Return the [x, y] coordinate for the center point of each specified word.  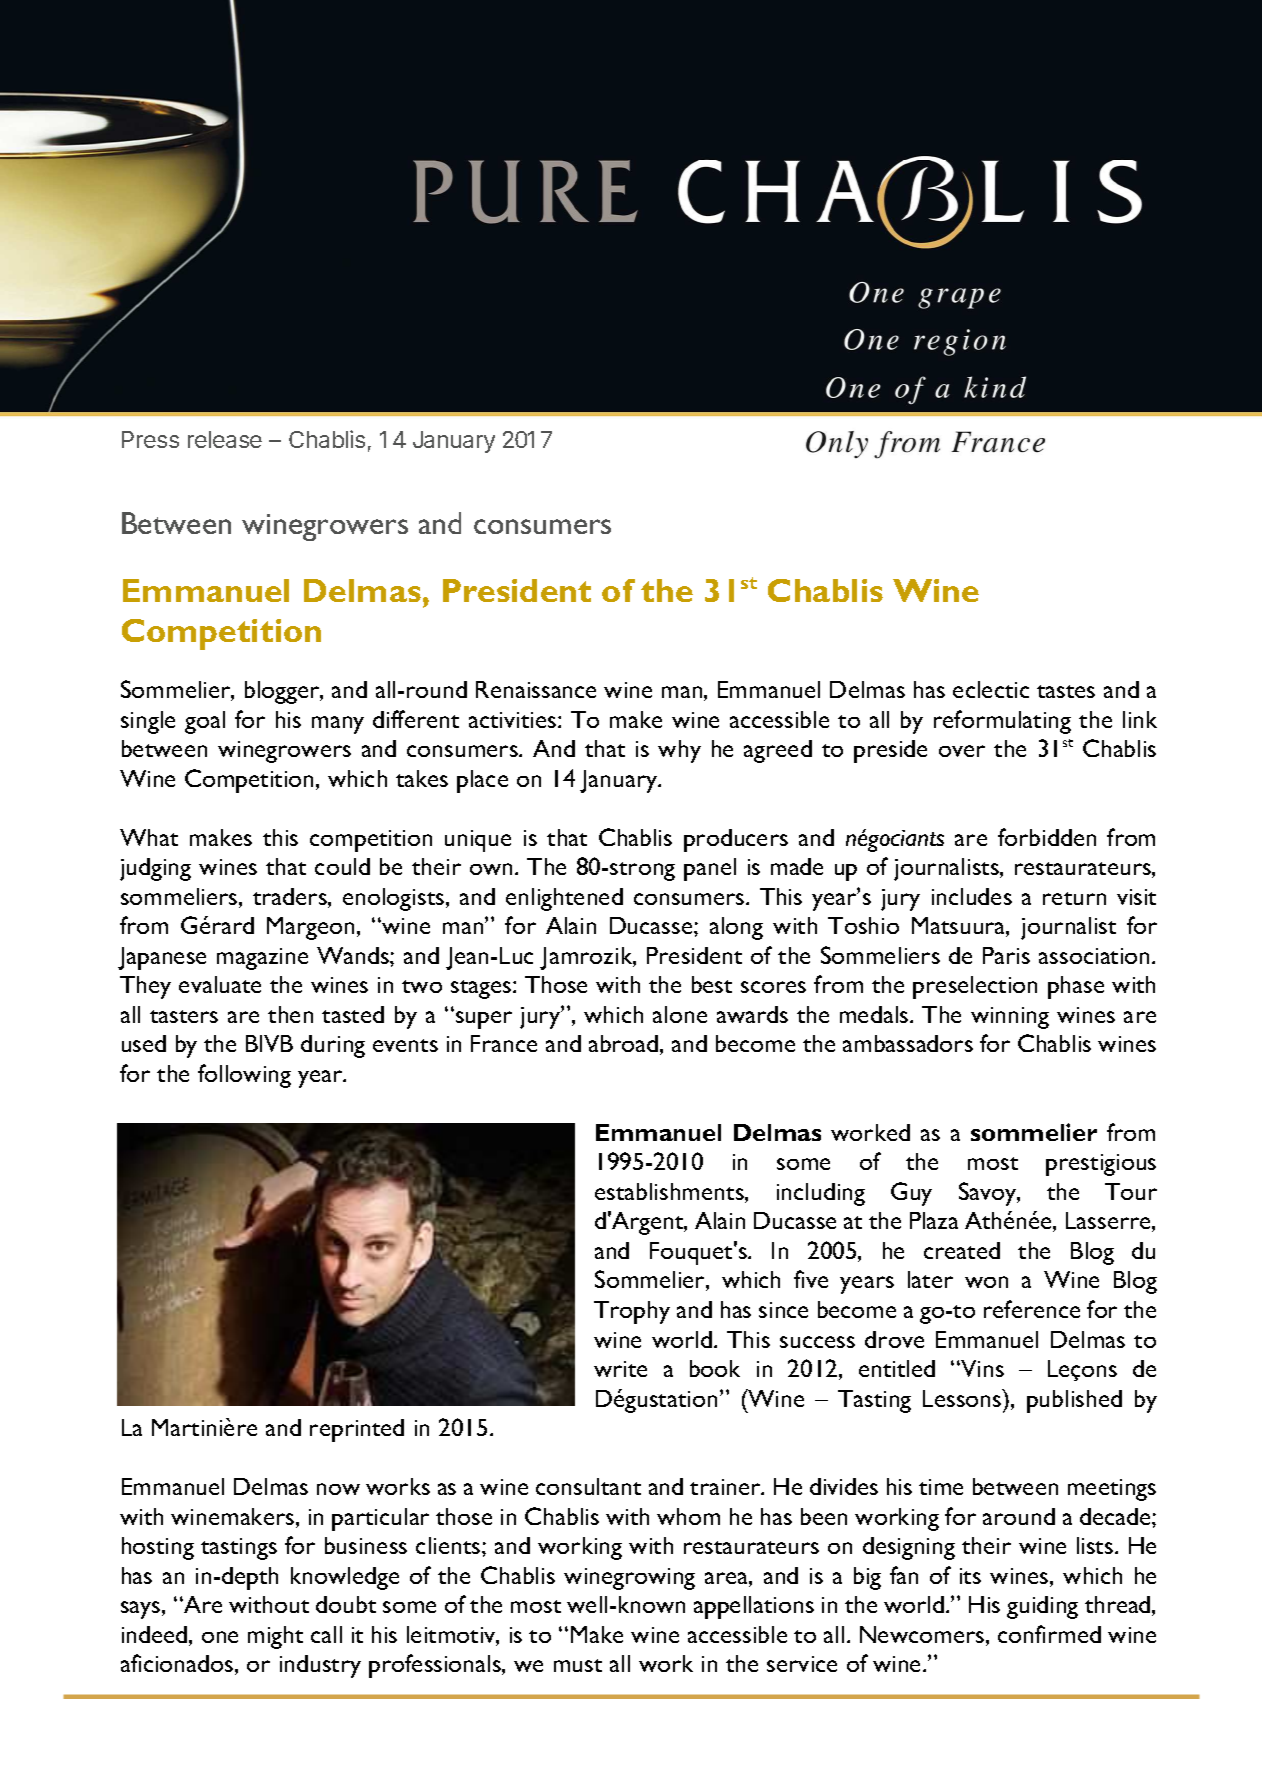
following [244, 1076]
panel [710, 869]
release [225, 439]
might [275, 1637]
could [342, 866]
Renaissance [536, 689]
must [578, 1665]
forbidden [1047, 837]
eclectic [991, 689]
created [962, 1250]
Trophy [632, 1312]
